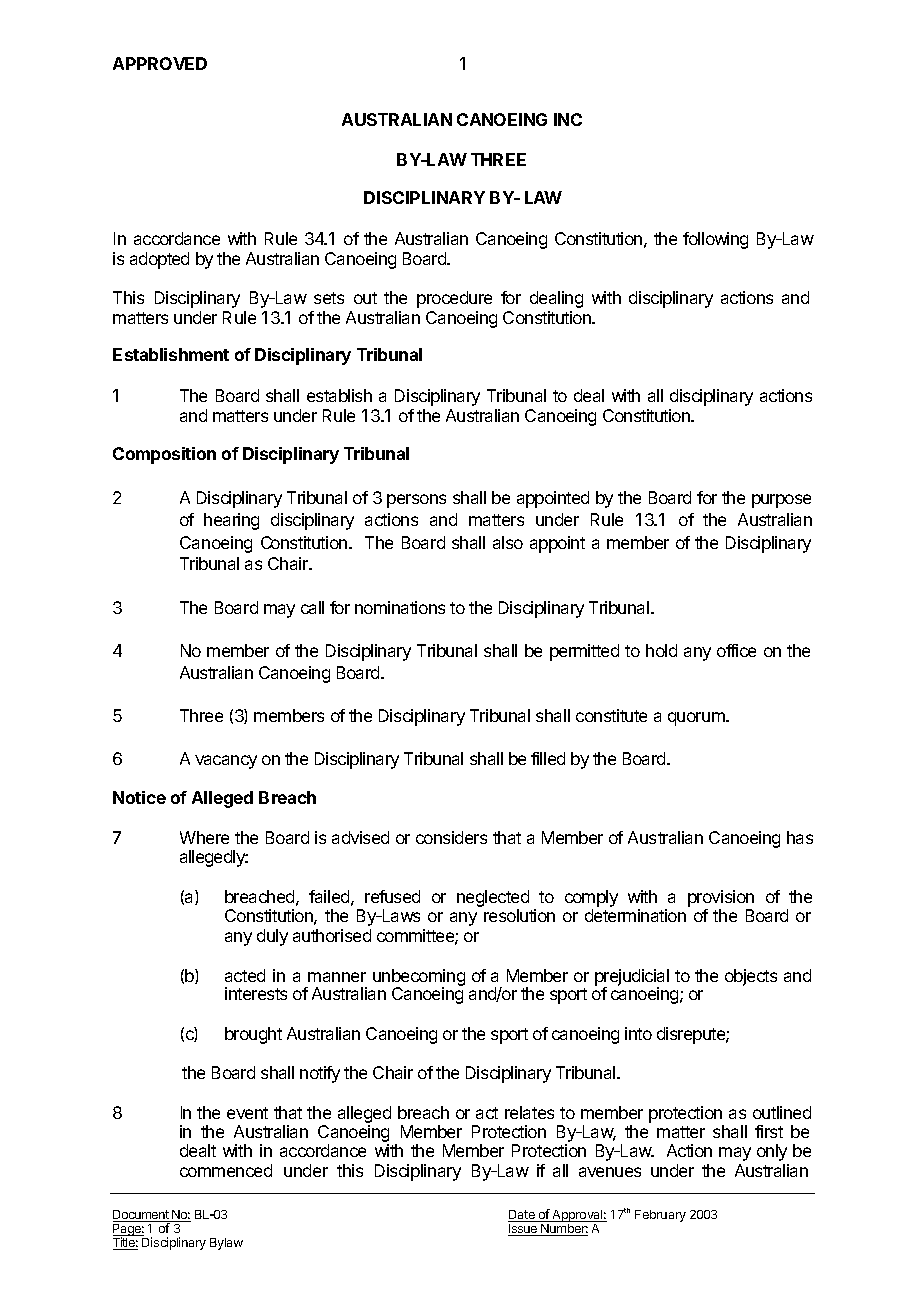 Image resolution: width=924 pixels, height=1307 pixels. What do you see at coordinates (721, 898) in the image?
I see `provision` at bounding box center [721, 898].
